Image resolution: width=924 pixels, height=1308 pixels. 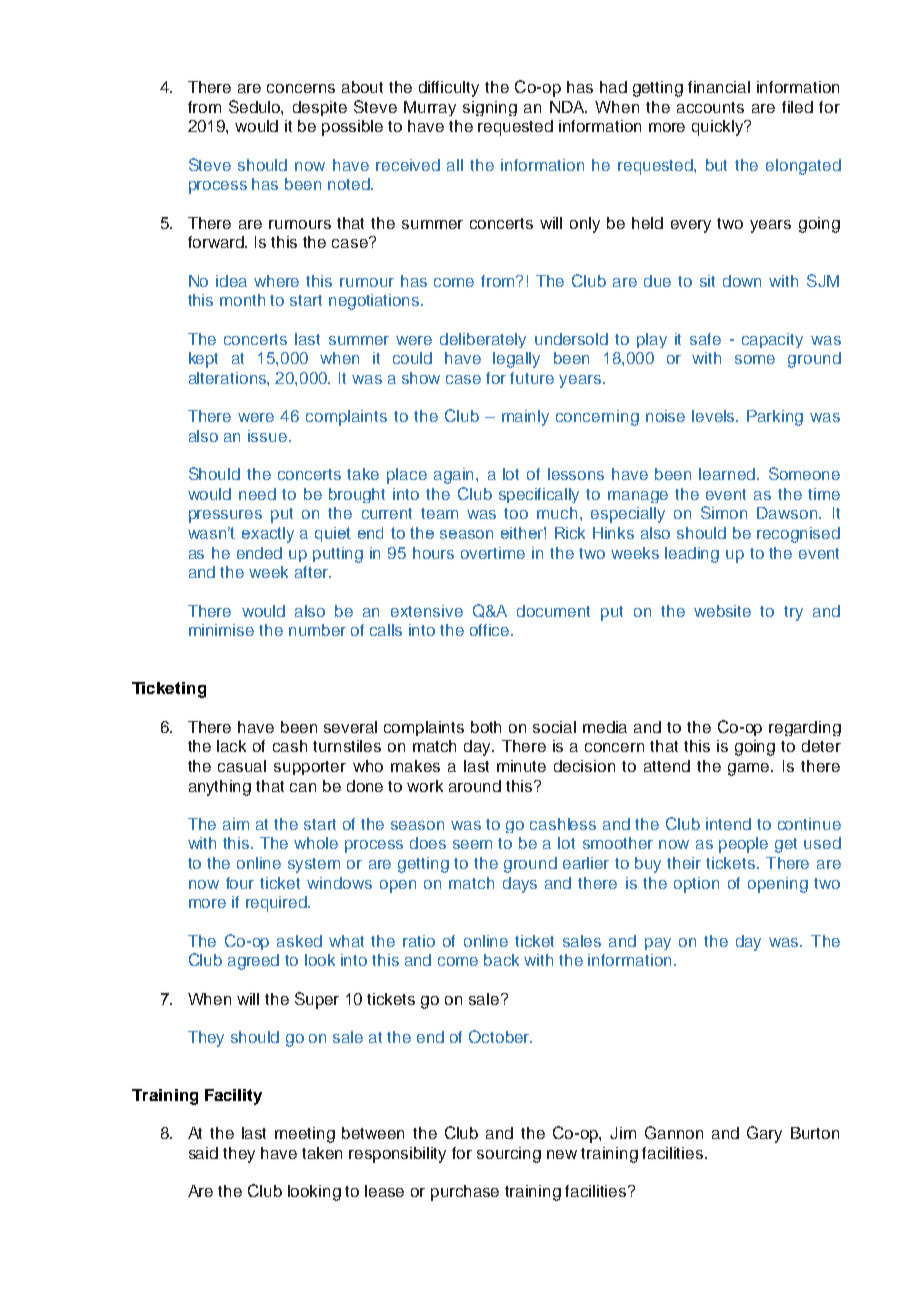 What do you see at coordinates (521, 766) in the image?
I see `minute` at bounding box center [521, 766].
